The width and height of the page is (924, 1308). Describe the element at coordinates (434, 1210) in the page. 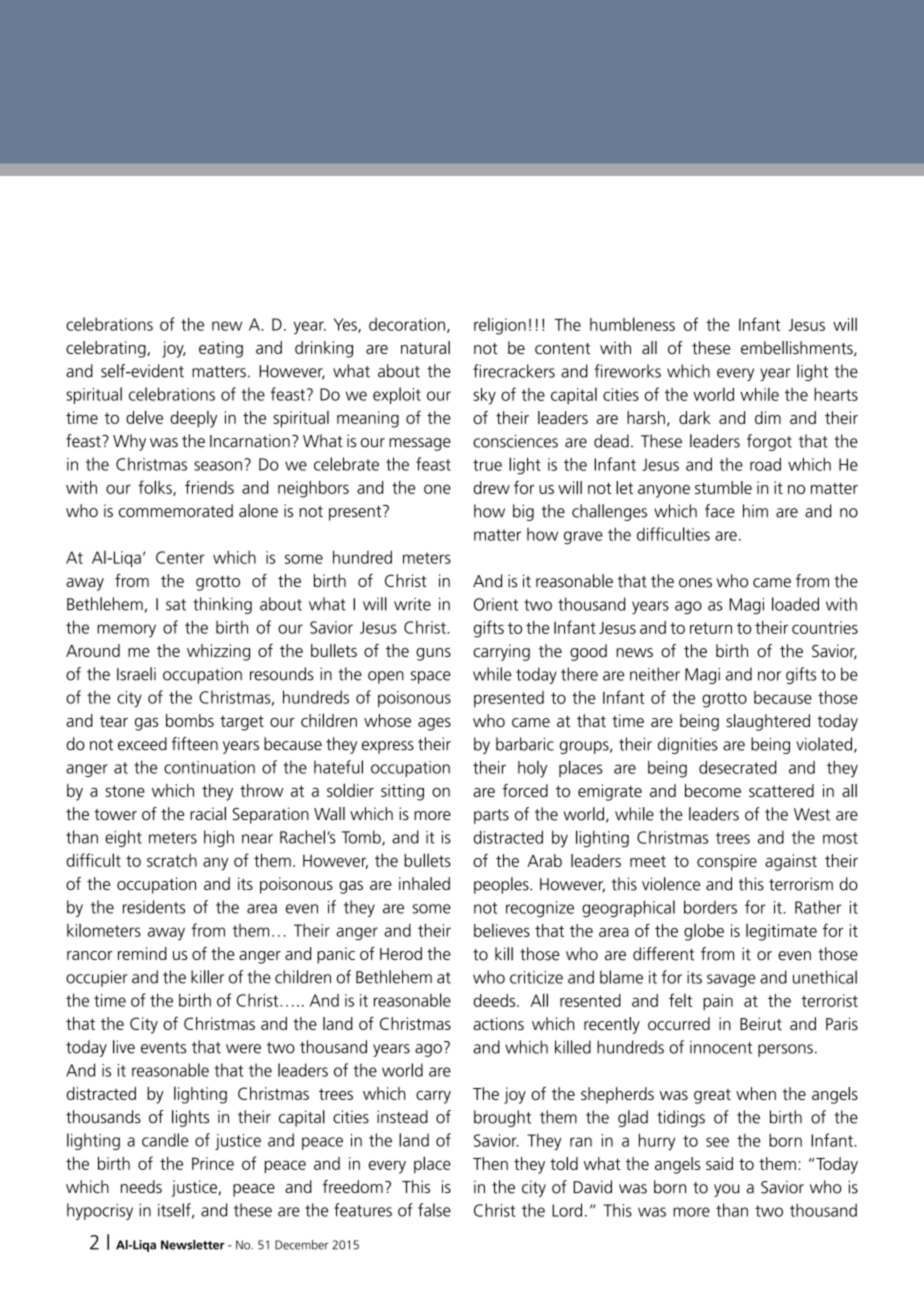

I see `false` at that location.
